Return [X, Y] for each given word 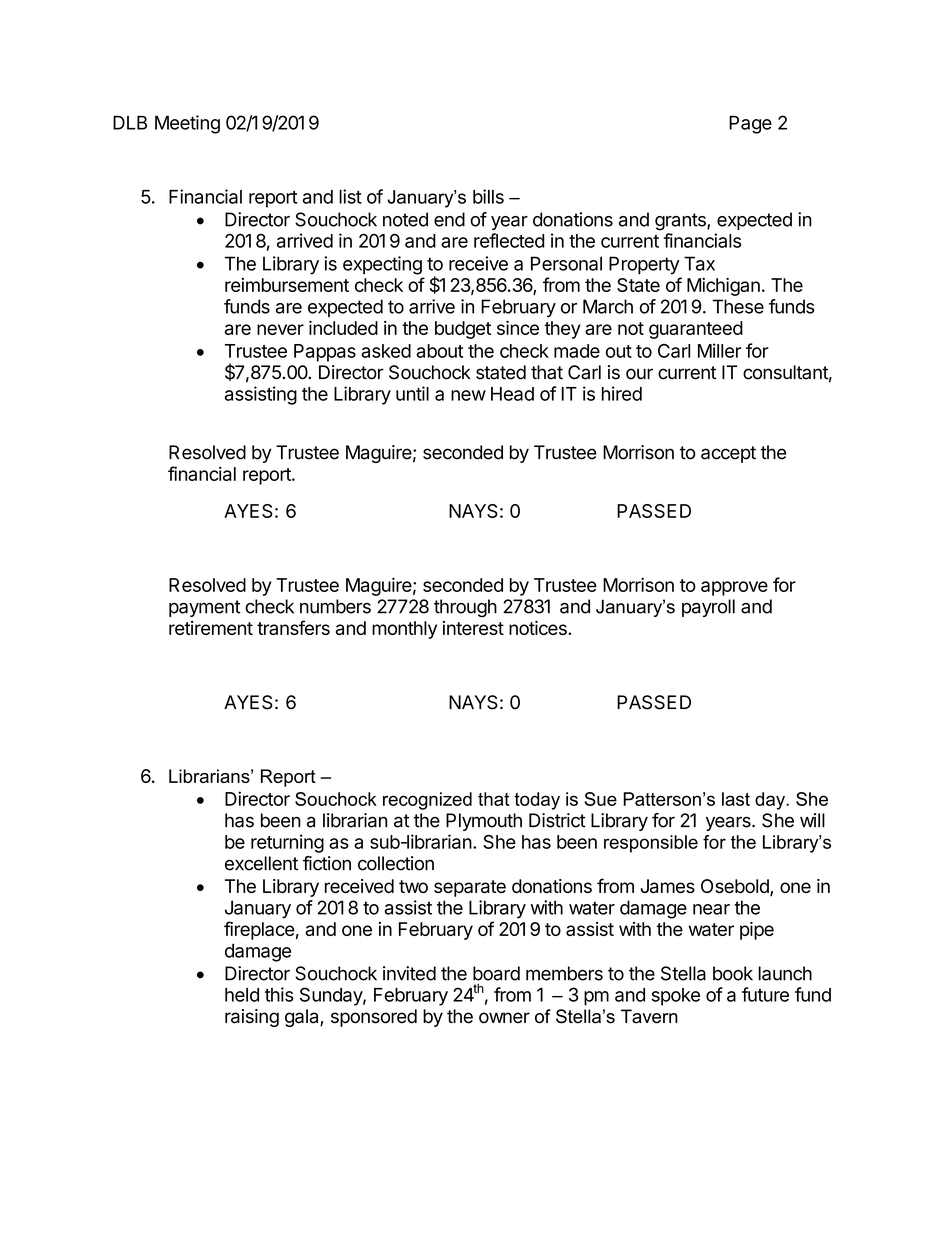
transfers [293, 627]
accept [728, 454]
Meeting [187, 124]
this [279, 994]
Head [512, 394]
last [736, 799]
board [496, 973]
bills [488, 196]
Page [750, 125]
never [280, 329]
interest [473, 628]
